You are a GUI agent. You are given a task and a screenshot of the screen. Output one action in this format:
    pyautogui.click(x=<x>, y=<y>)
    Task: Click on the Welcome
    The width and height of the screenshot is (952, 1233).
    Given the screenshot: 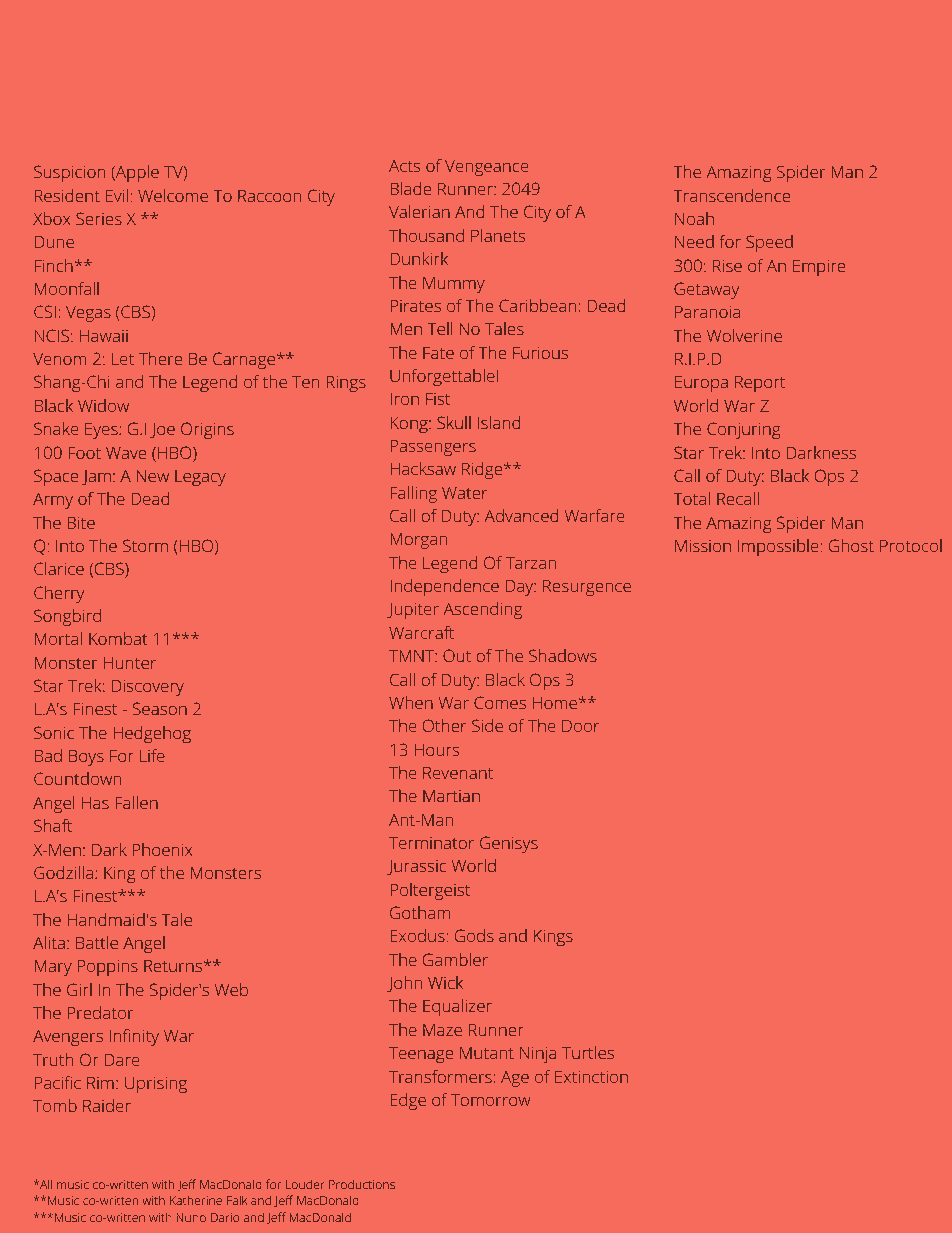 What is the action you would take?
    pyautogui.click(x=173, y=195)
